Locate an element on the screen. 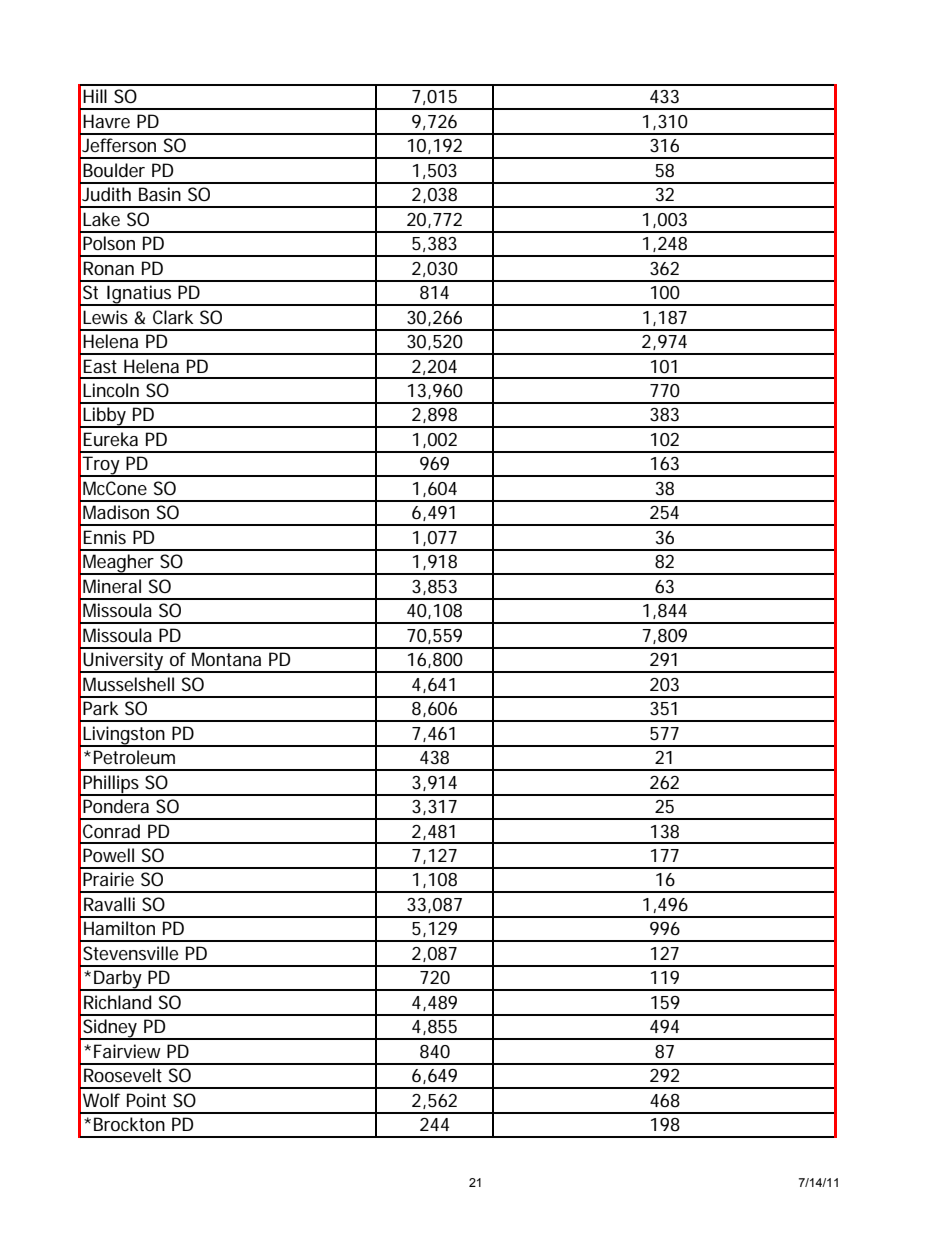 The image size is (952, 1233). Madison is located at coordinates (116, 512).
